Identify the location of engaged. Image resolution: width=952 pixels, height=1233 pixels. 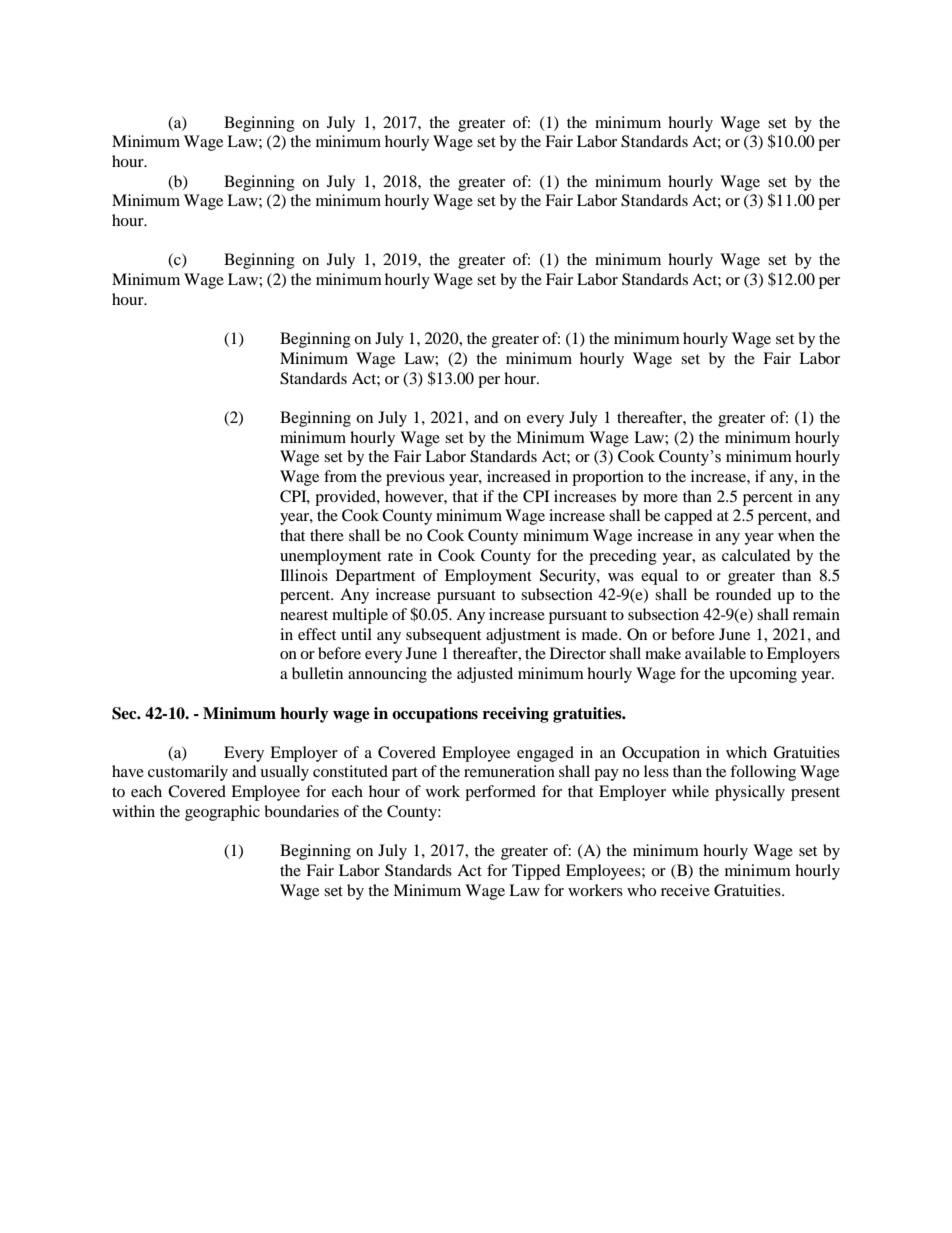
(545, 754).
